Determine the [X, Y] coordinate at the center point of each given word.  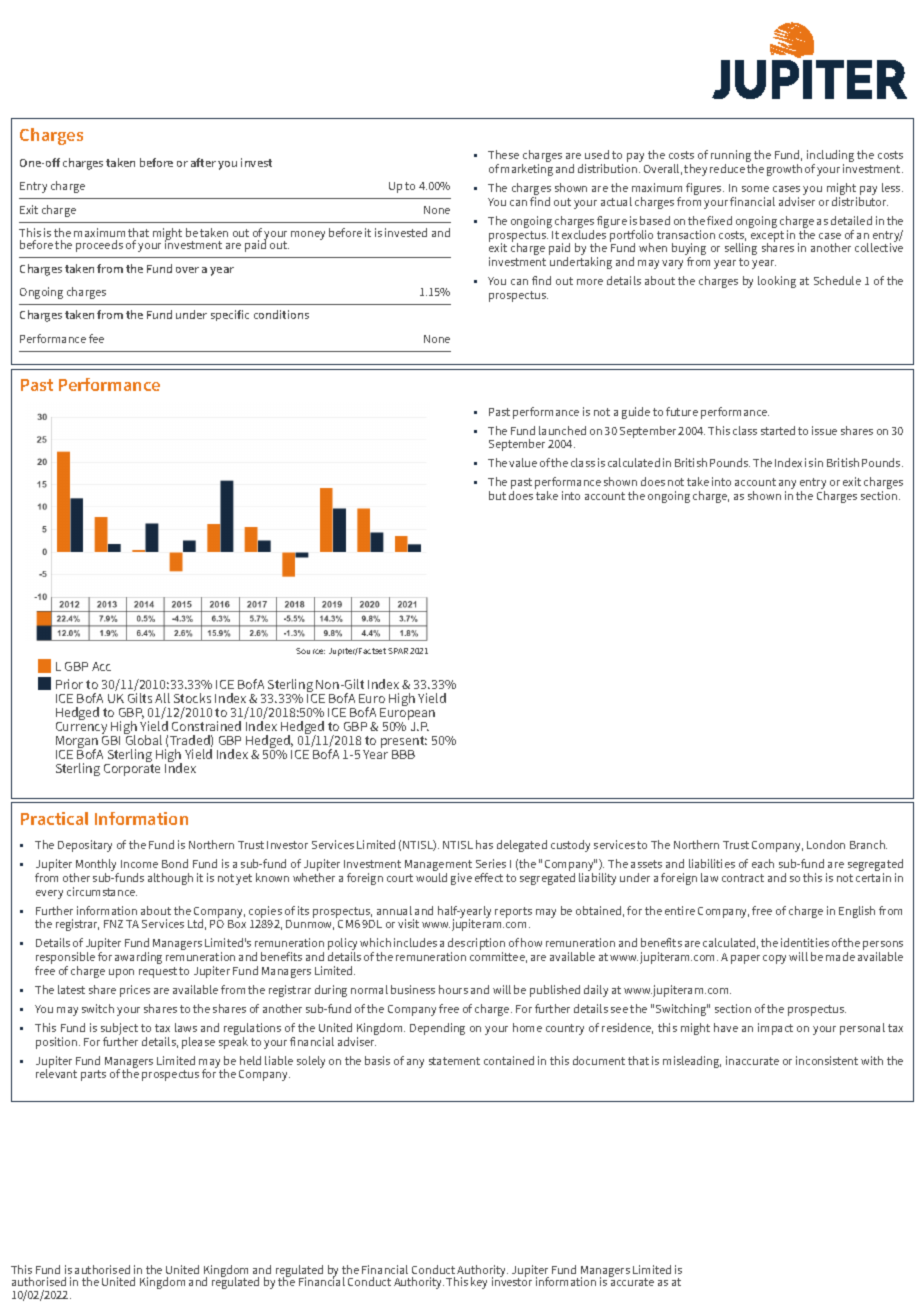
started [778, 430]
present [404, 743]
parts [93, 1075]
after [203, 162]
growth [784, 170]
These [503, 154]
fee [96, 338]
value [523, 462]
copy [774, 959]
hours [453, 989]
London [826, 844]
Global [143, 739]
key [479, 1283]
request [158, 972]
